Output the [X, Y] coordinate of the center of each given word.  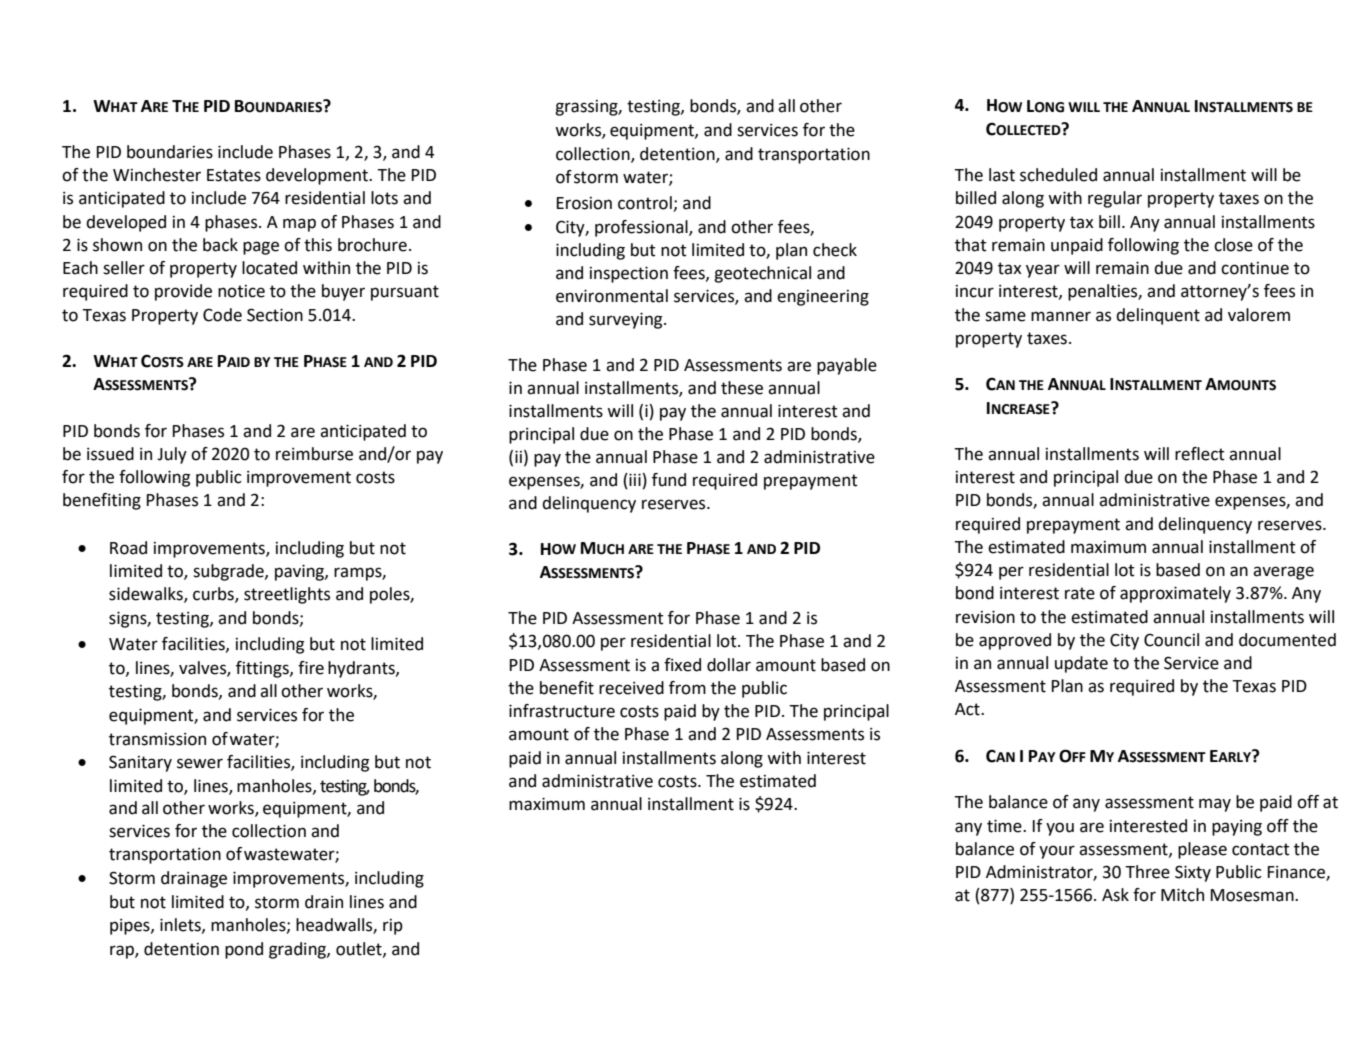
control [645, 203]
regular [1115, 199]
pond [244, 950]
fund [669, 480]
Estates [234, 175]
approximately [1175, 594]
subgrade [229, 572]
